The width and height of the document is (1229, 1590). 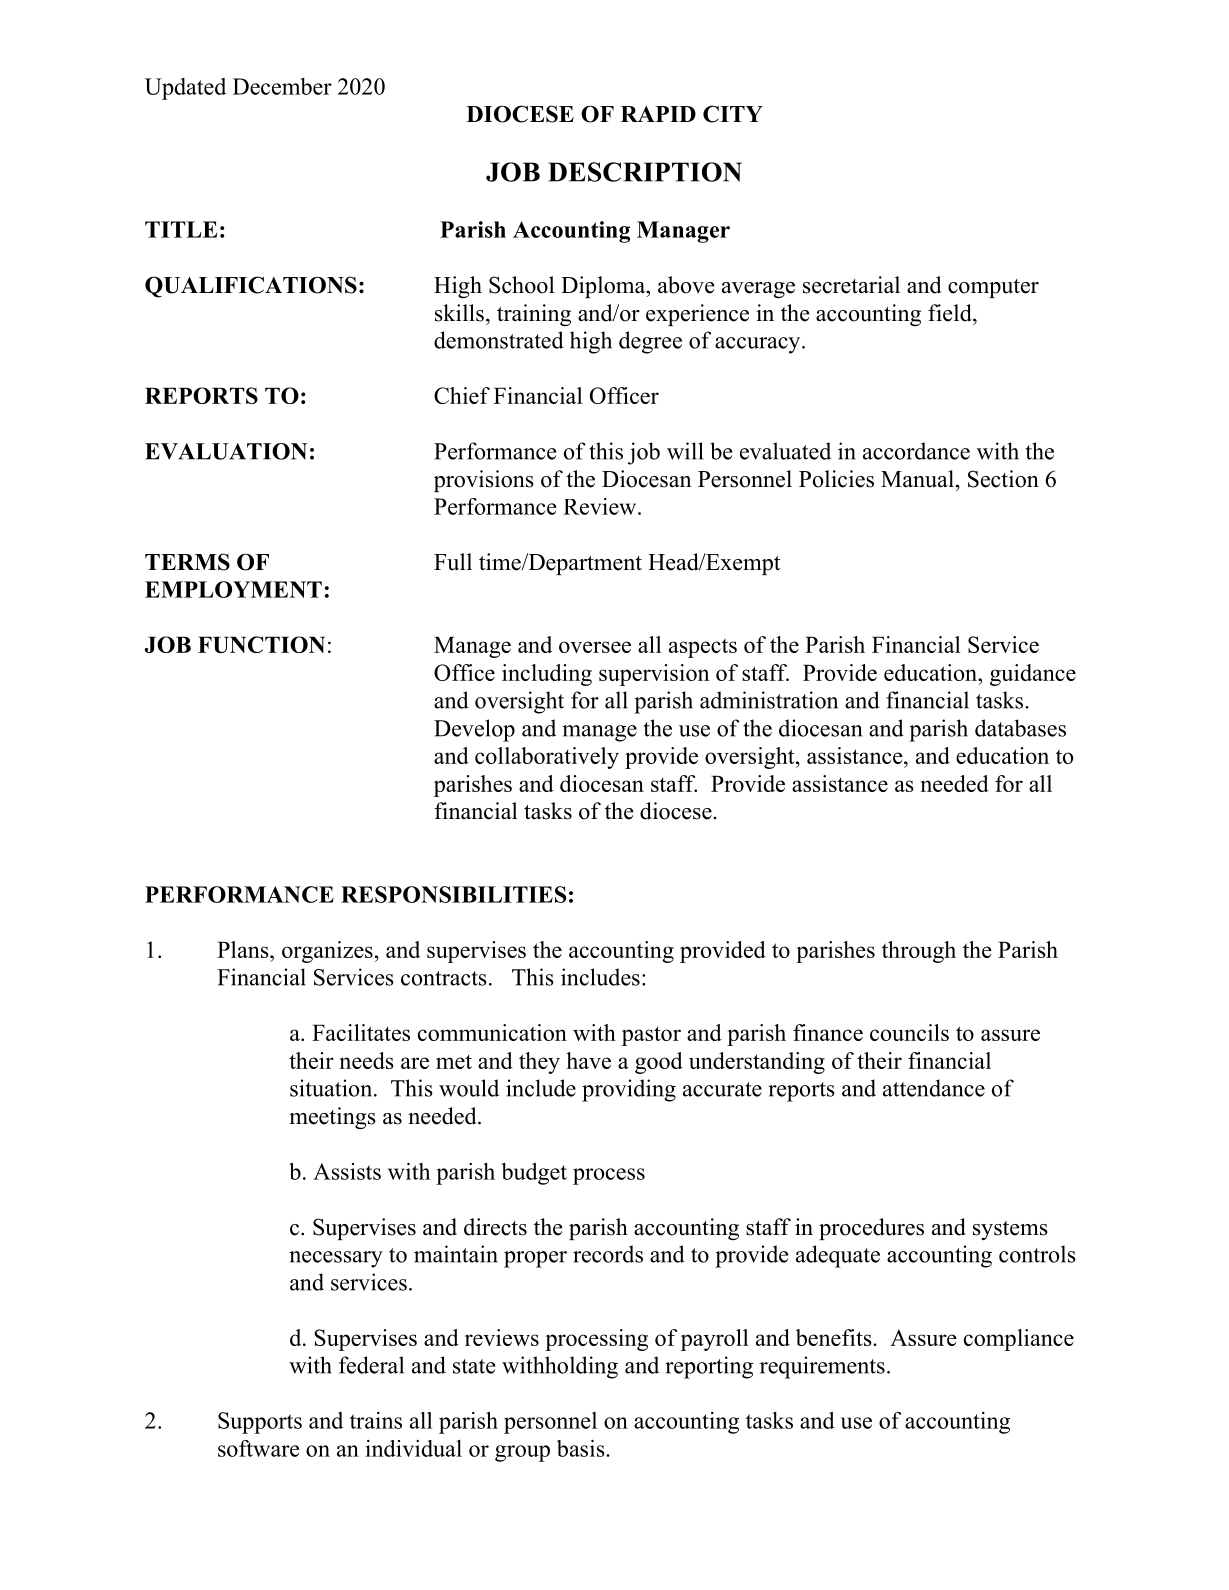 I want to click on FUNCTION, so click(x=261, y=644).
